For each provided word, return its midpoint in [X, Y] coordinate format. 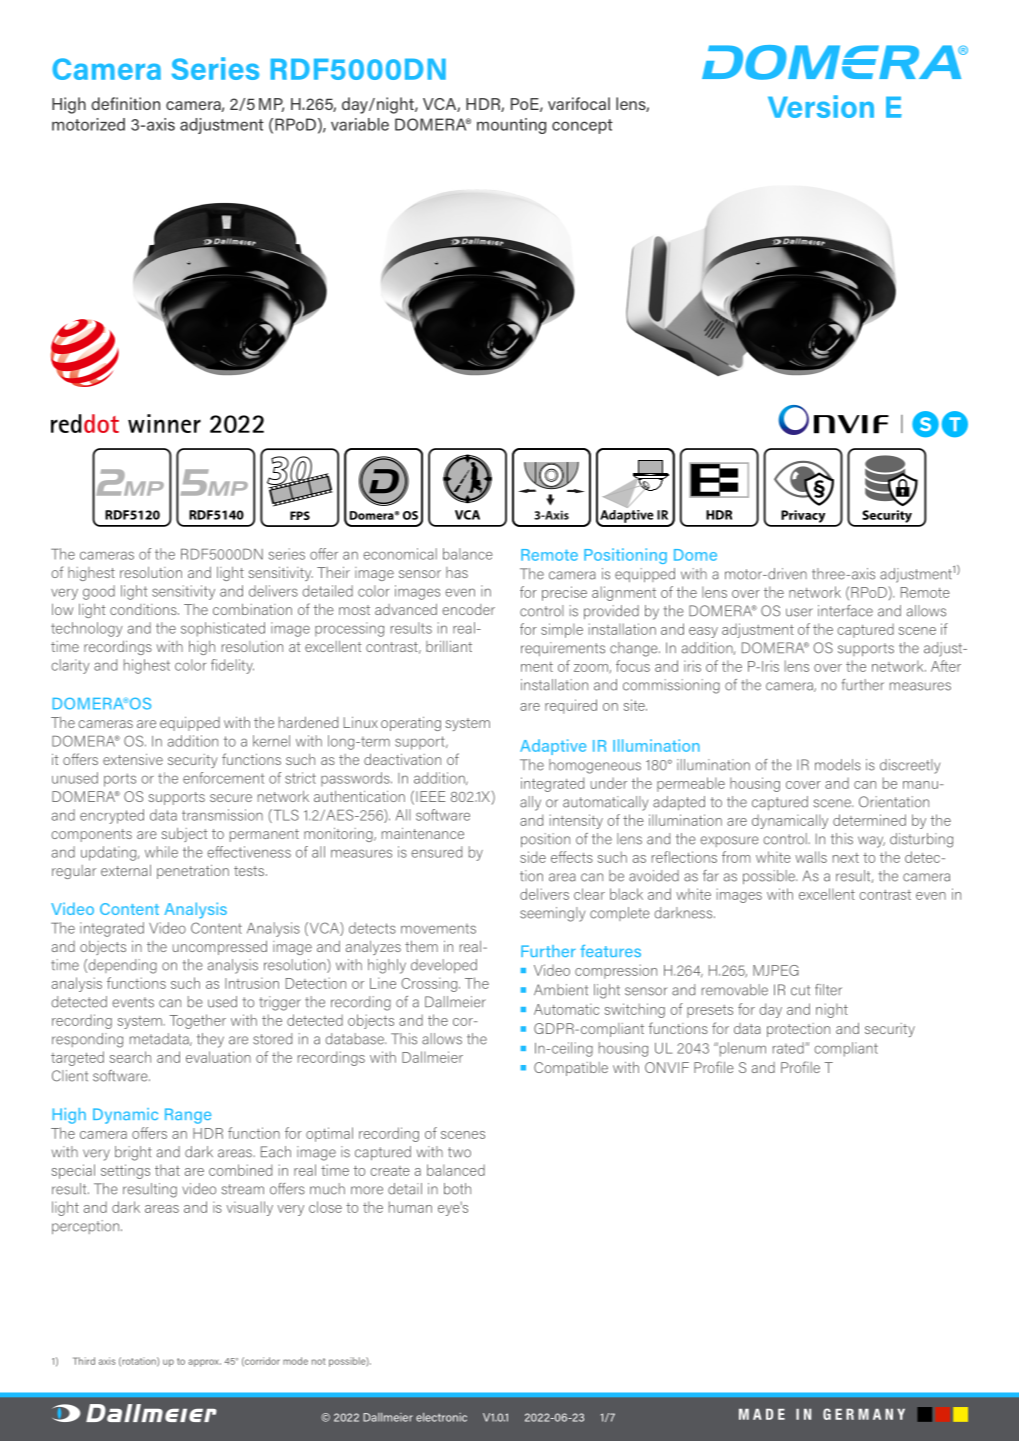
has [457, 572]
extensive [133, 759]
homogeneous [595, 766]
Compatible [571, 1069]
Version [821, 106]
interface [845, 611]
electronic [441, 1417]
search [130, 1057]
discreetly [910, 766]
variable [360, 124]
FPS [300, 515]
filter [828, 990]
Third [84, 1361]
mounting [511, 126]
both [457, 1189]
